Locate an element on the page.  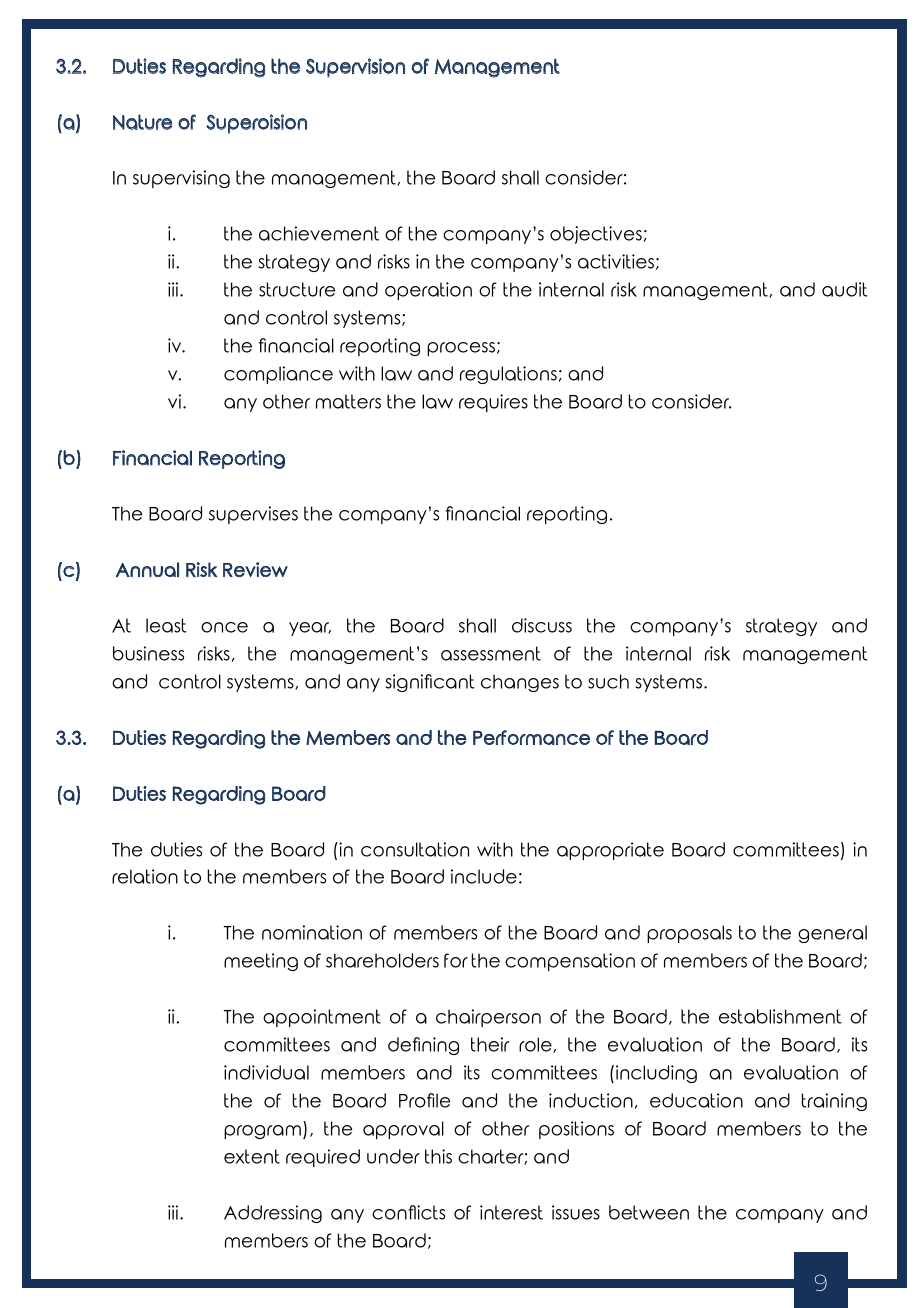
Supervision is located at coordinates (355, 68).
